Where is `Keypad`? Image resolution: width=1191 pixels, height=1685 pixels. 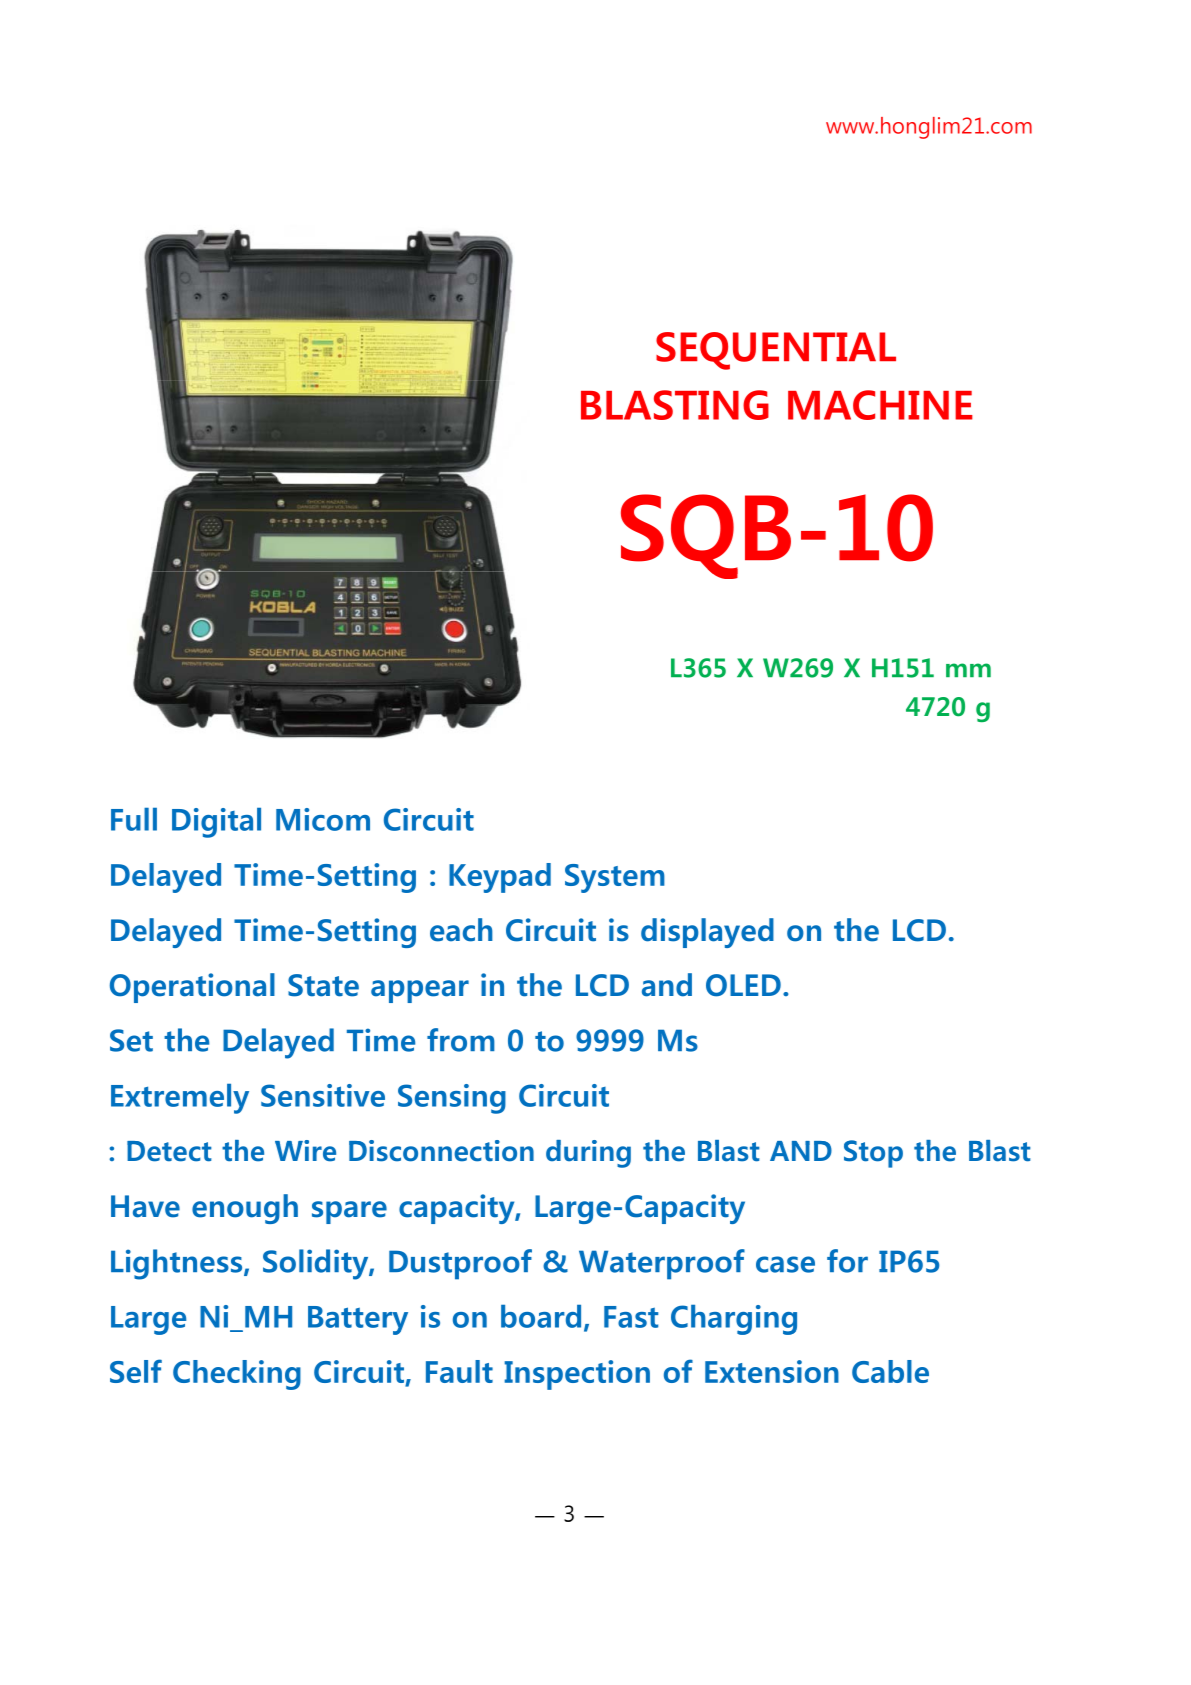 Keypad is located at coordinates (500, 878).
